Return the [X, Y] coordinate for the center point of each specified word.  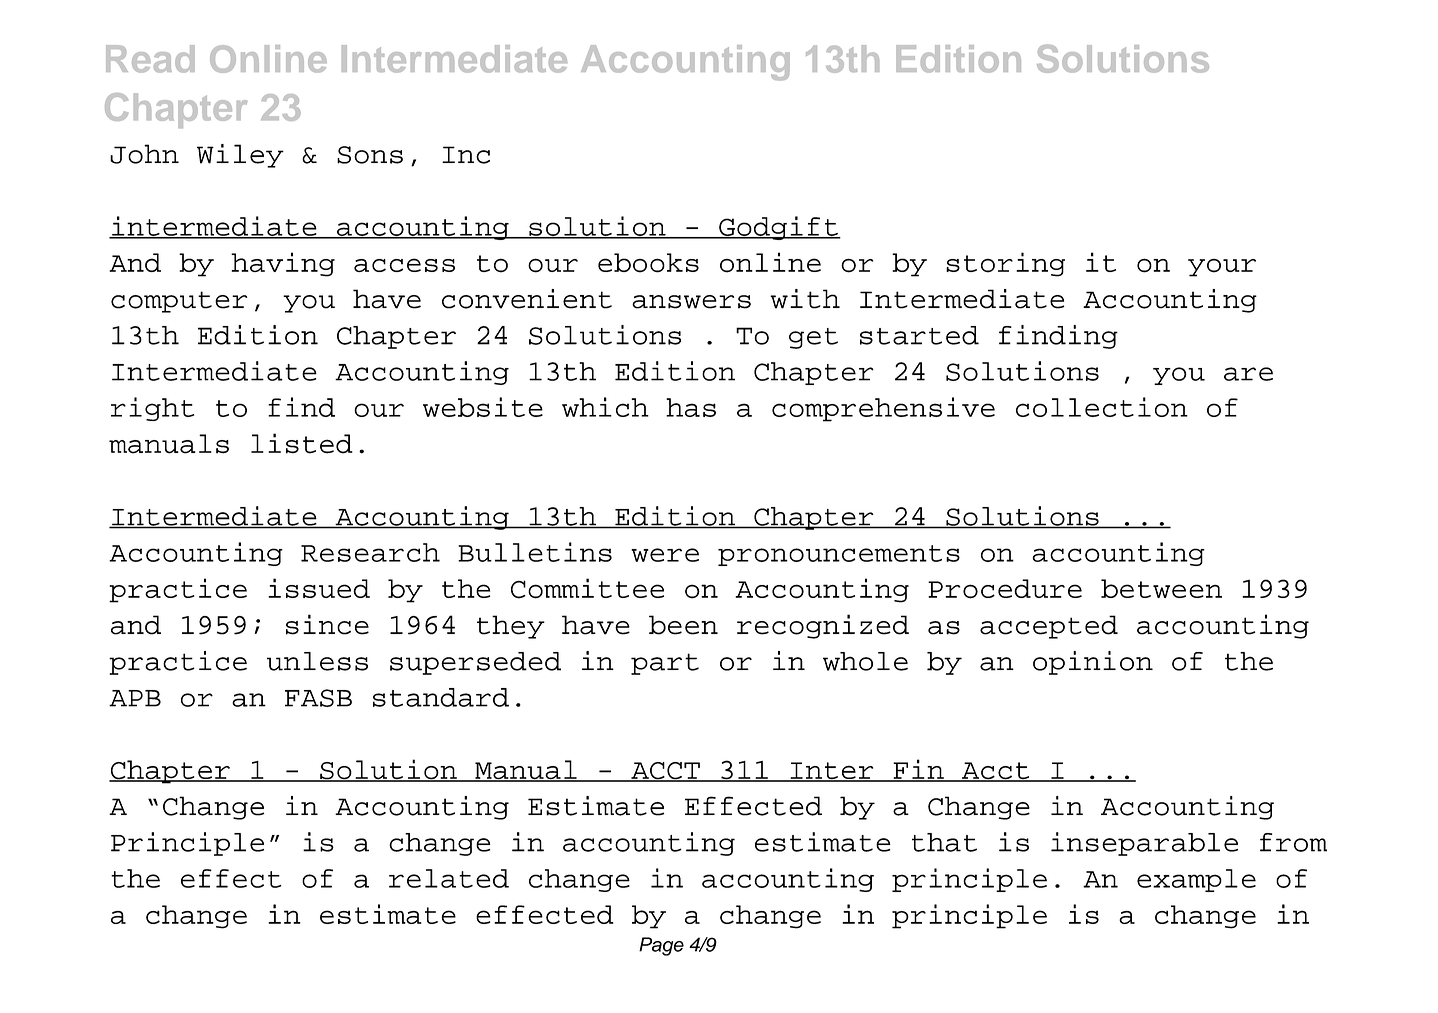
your [1222, 268]
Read [150, 59]
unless [317, 661]
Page [661, 946]
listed [302, 443]
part [665, 664]
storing [1005, 264]
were [665, 555]
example [1196, 880]
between [1161, 588]
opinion [1093, 663]
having [283, 264]
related [449, 878]
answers [691, 302]
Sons [370, 155]
